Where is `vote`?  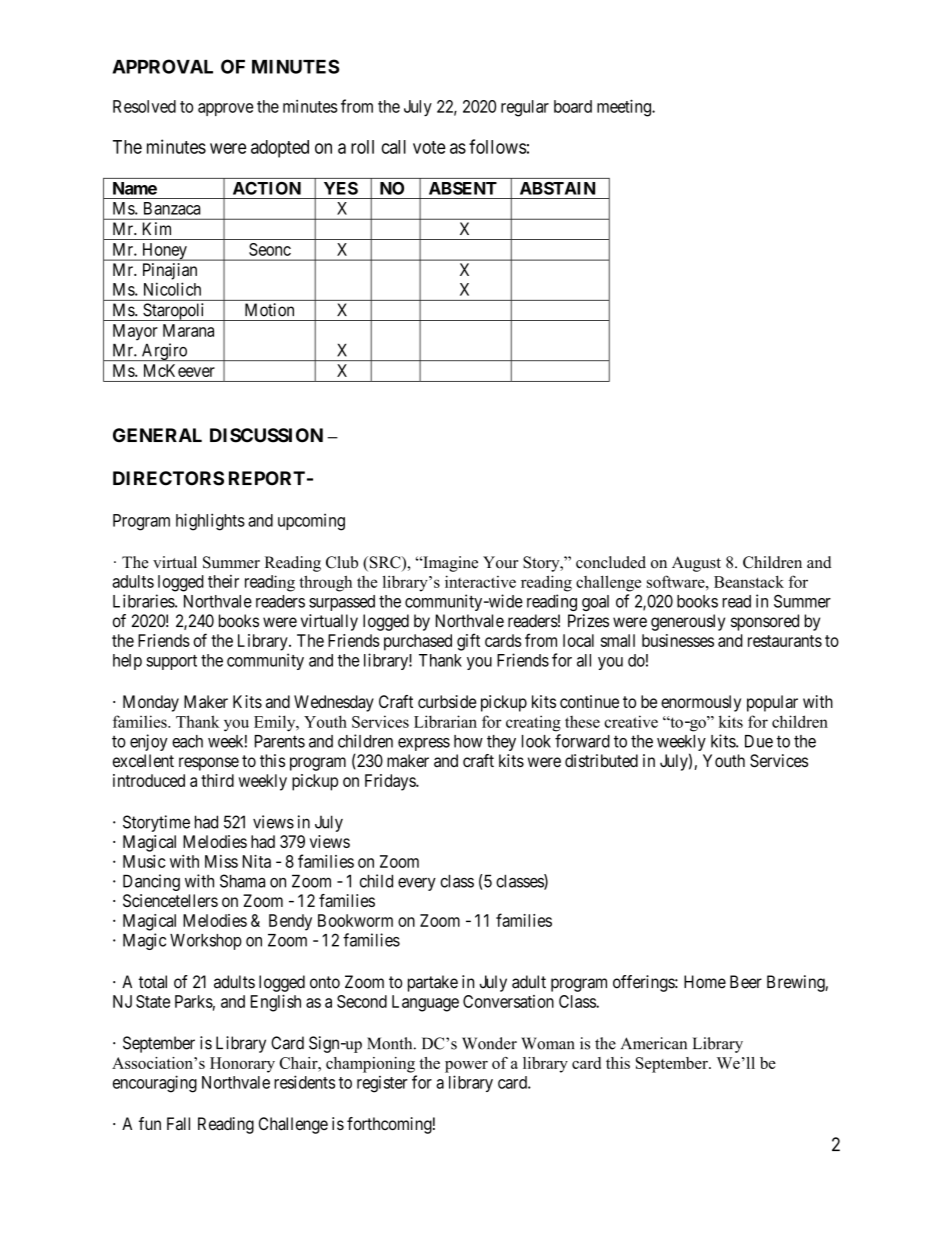
vote is located at coordinates (429, 147).
